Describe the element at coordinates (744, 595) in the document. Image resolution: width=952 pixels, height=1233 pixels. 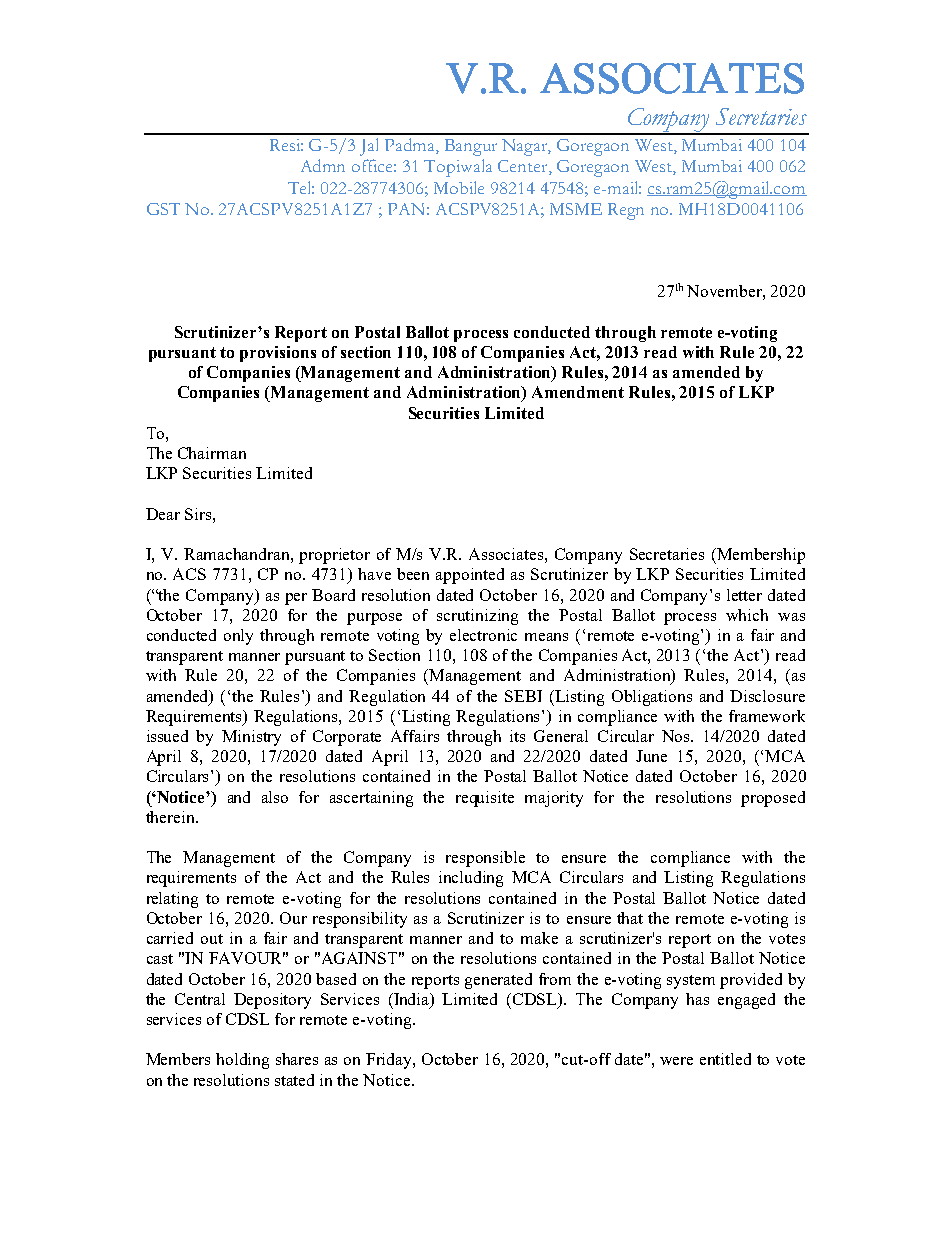
I see `letter` at that location.
